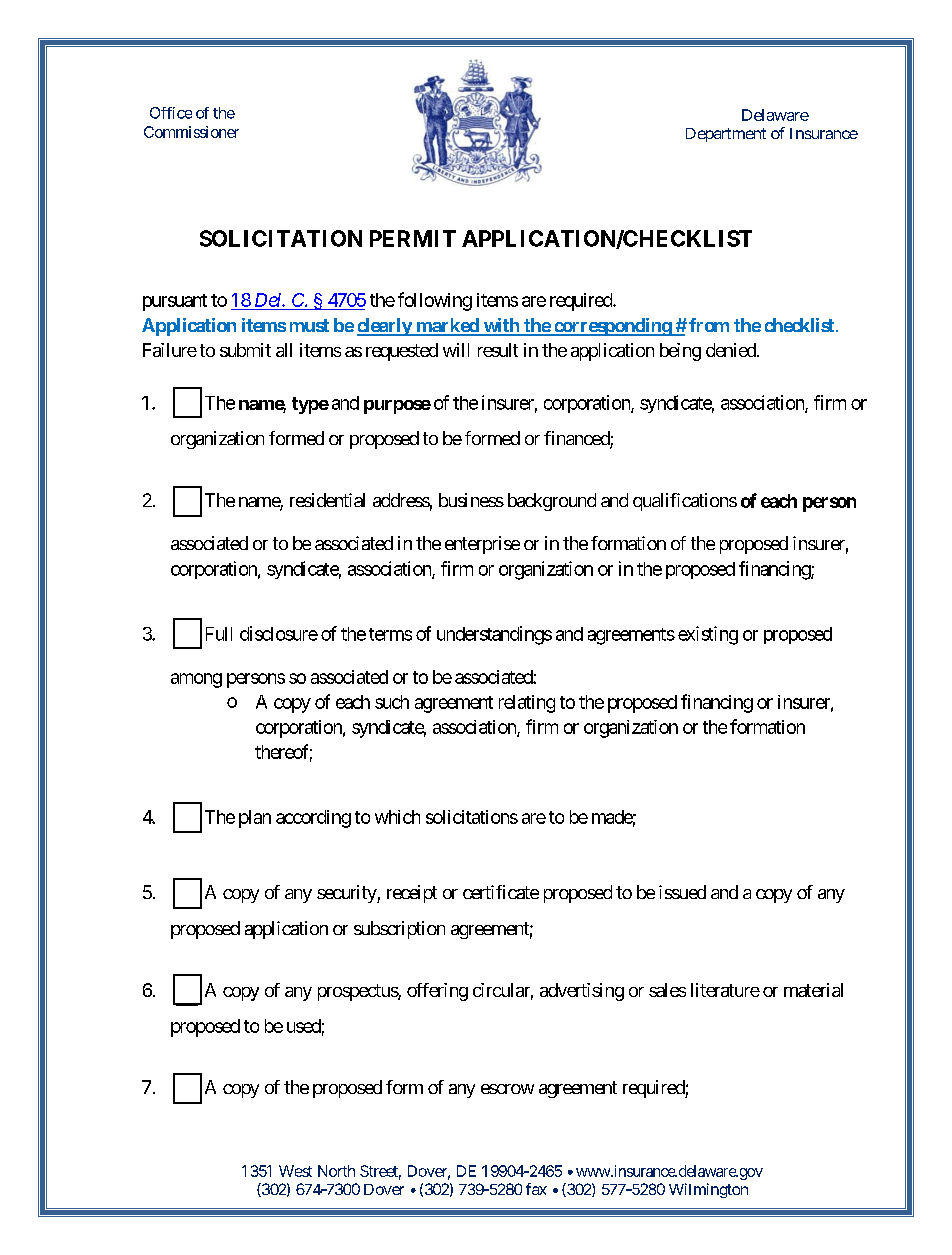 Image resolution: width=952 pixels, height=1255 pixels. Describe the element at coordinates (732, 350) in the image. I see `denied` at that location.
